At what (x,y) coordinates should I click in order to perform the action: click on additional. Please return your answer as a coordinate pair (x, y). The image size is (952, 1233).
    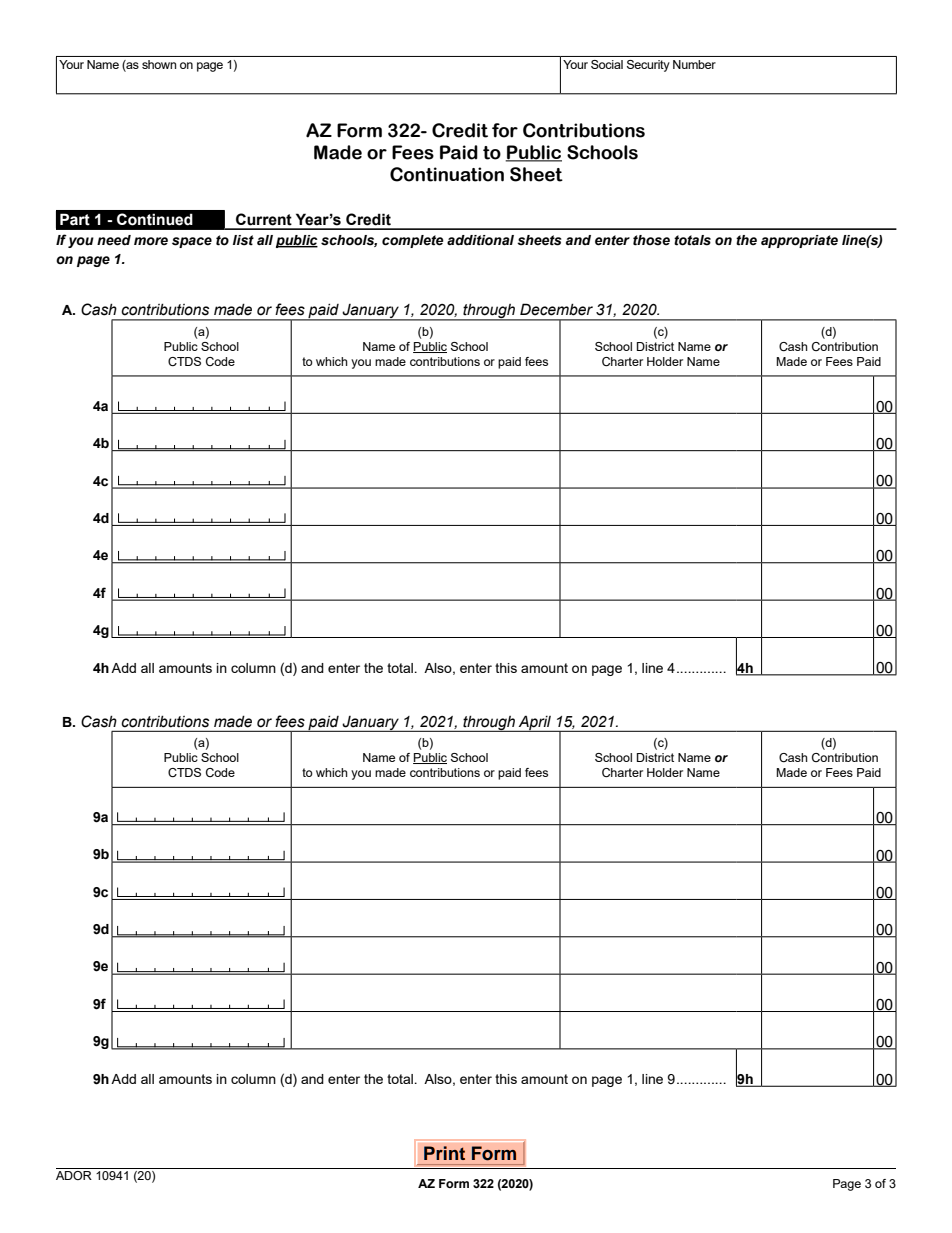
    Looking at the image, I should click on (480, 240).
